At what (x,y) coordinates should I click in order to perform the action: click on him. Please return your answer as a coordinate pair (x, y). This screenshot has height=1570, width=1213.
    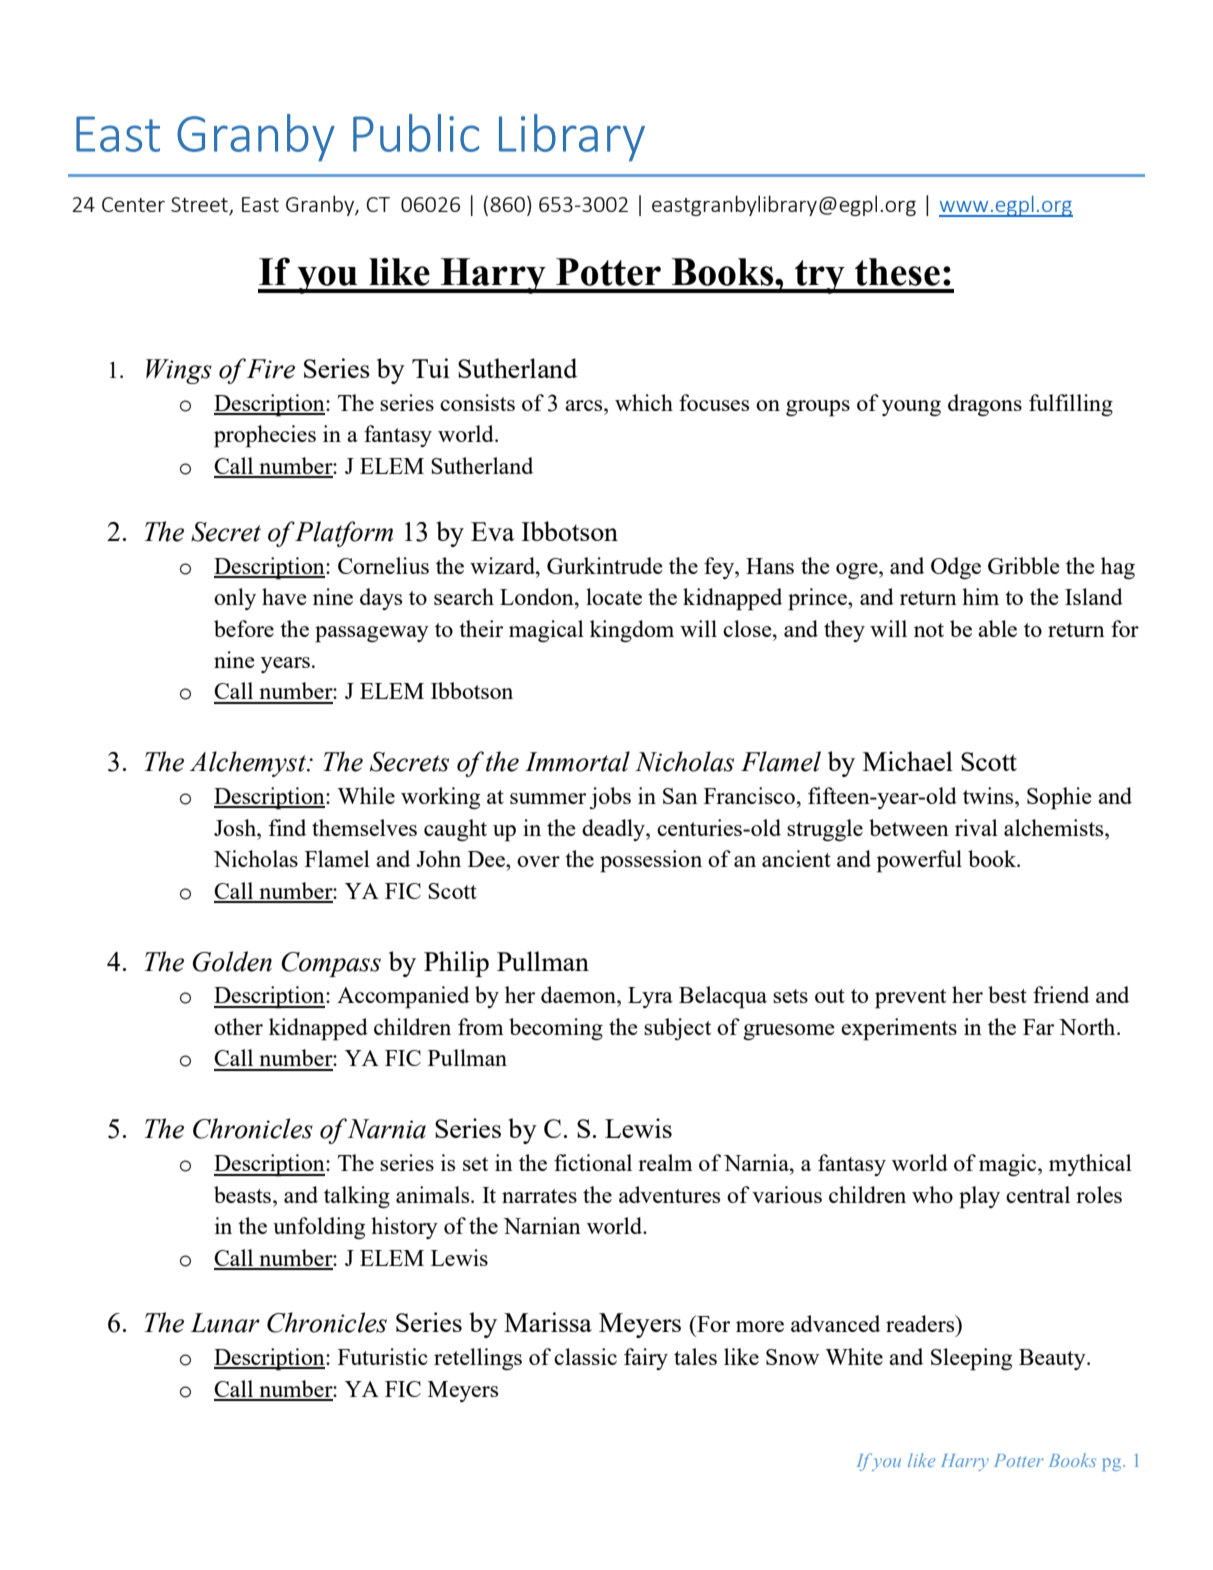
    Looking at the image, I should click on (980, 596).
